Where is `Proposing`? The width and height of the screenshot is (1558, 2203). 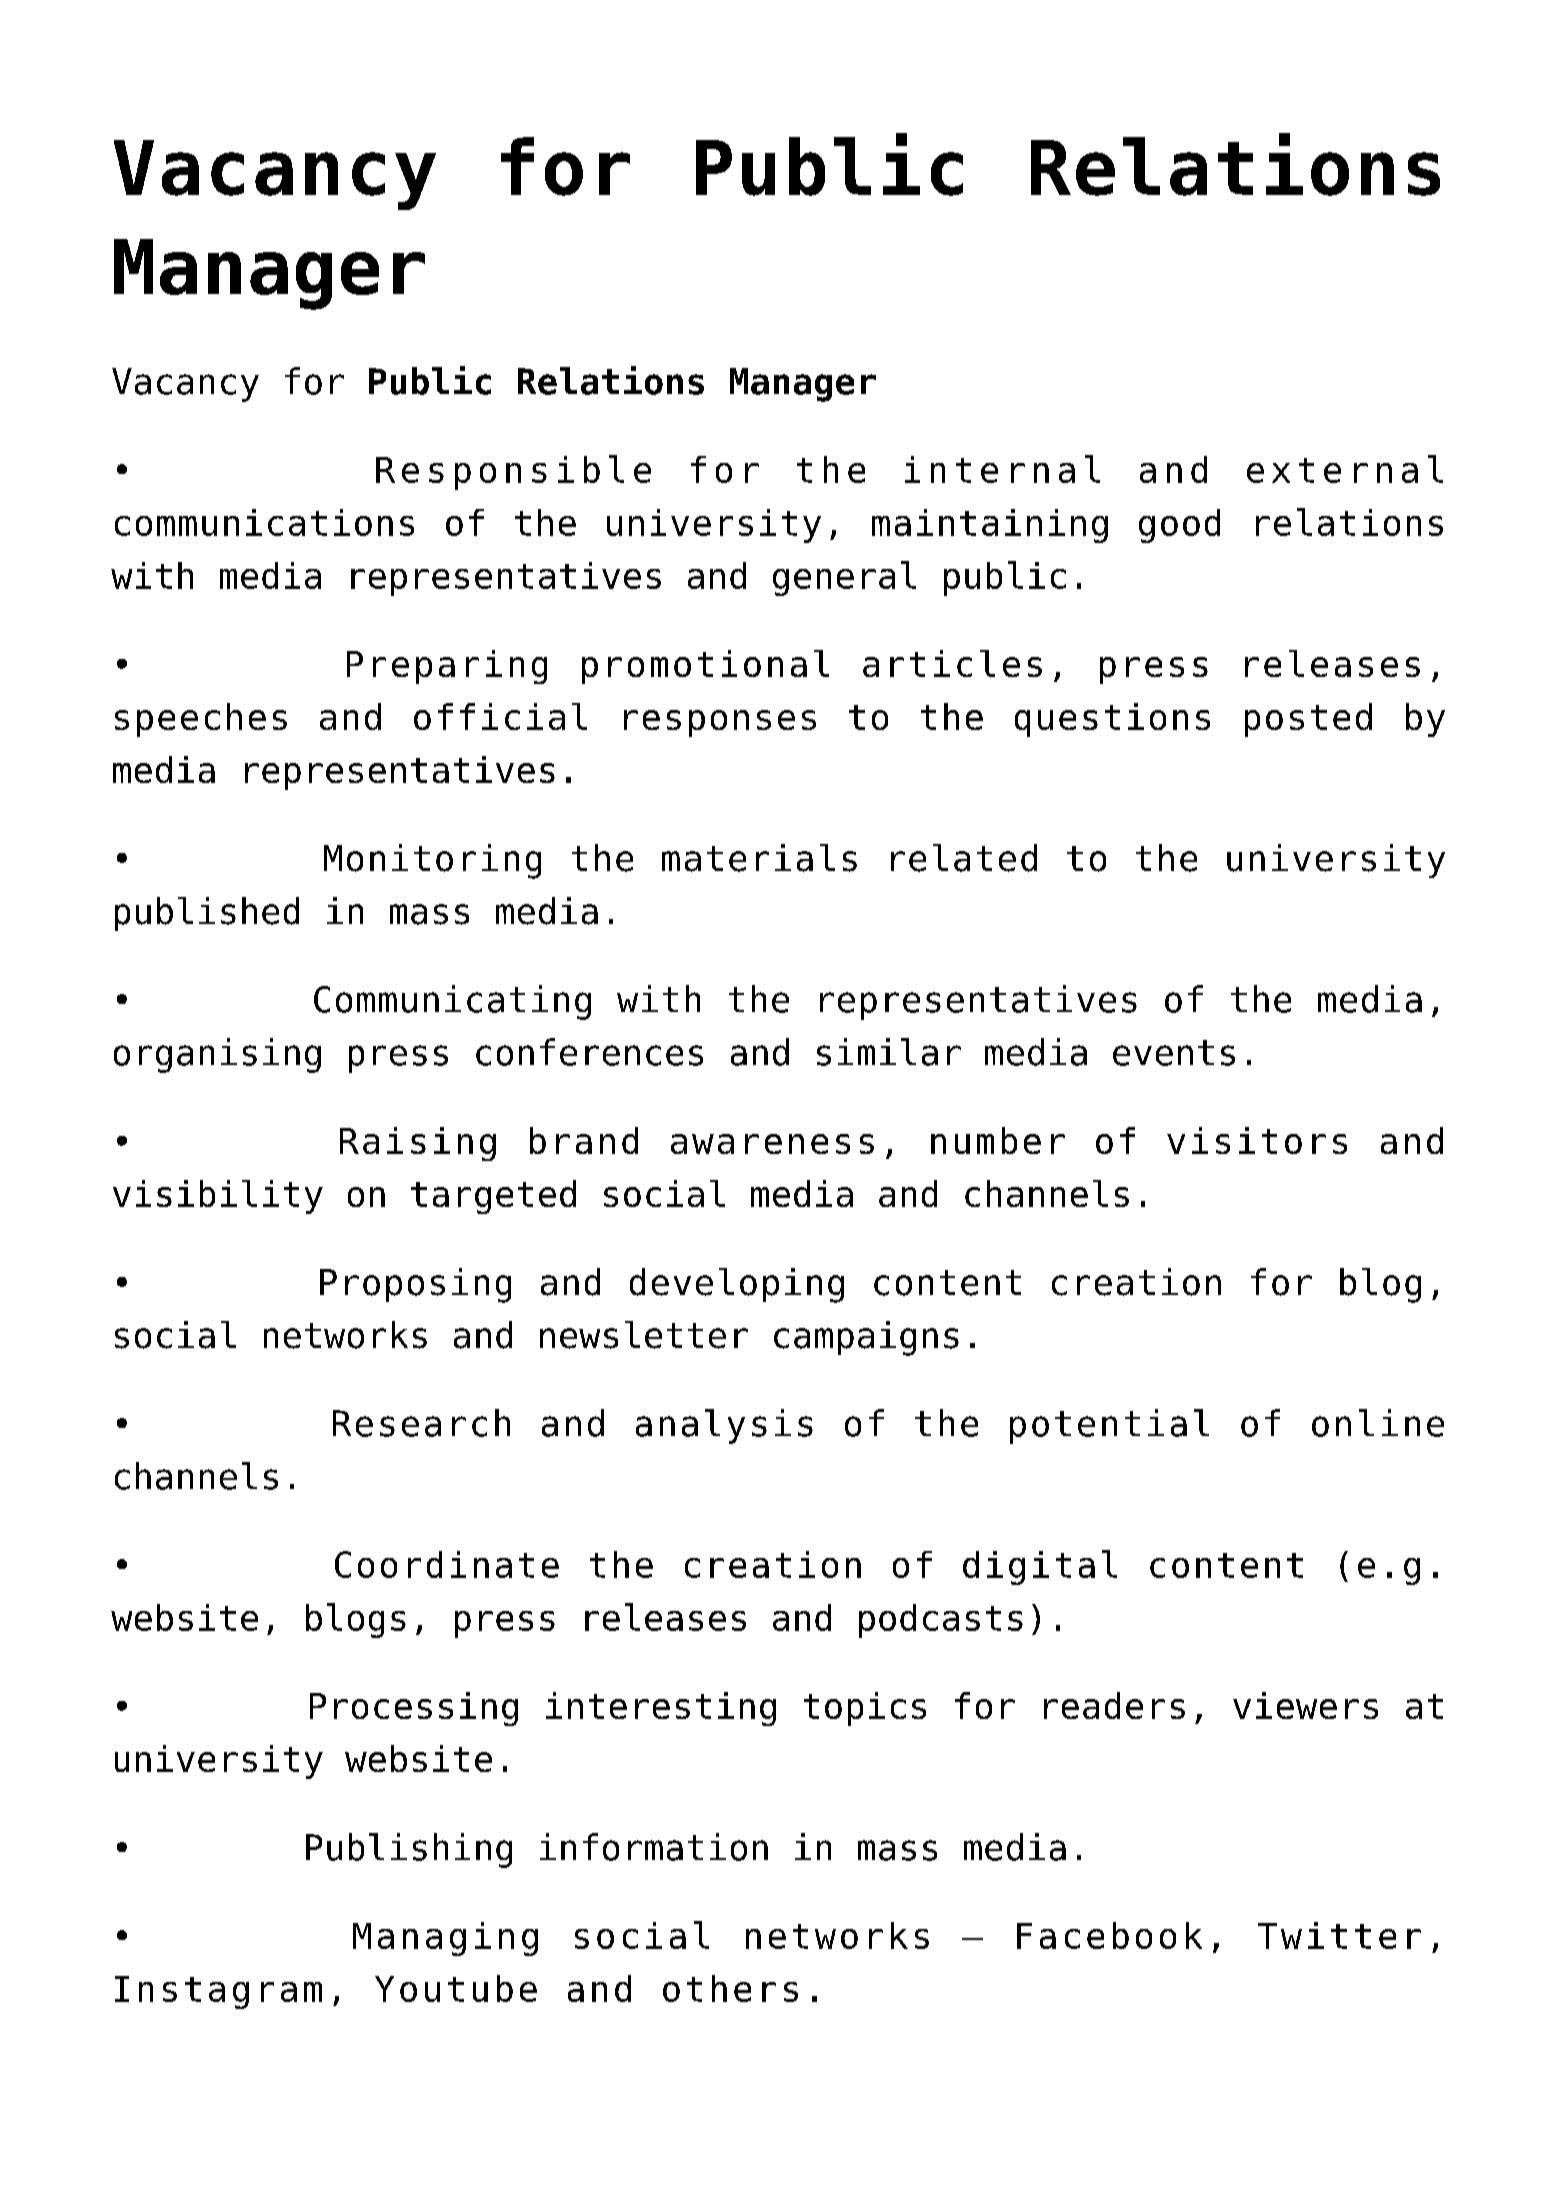 Proposing is located at coordinates (415, 1285).
